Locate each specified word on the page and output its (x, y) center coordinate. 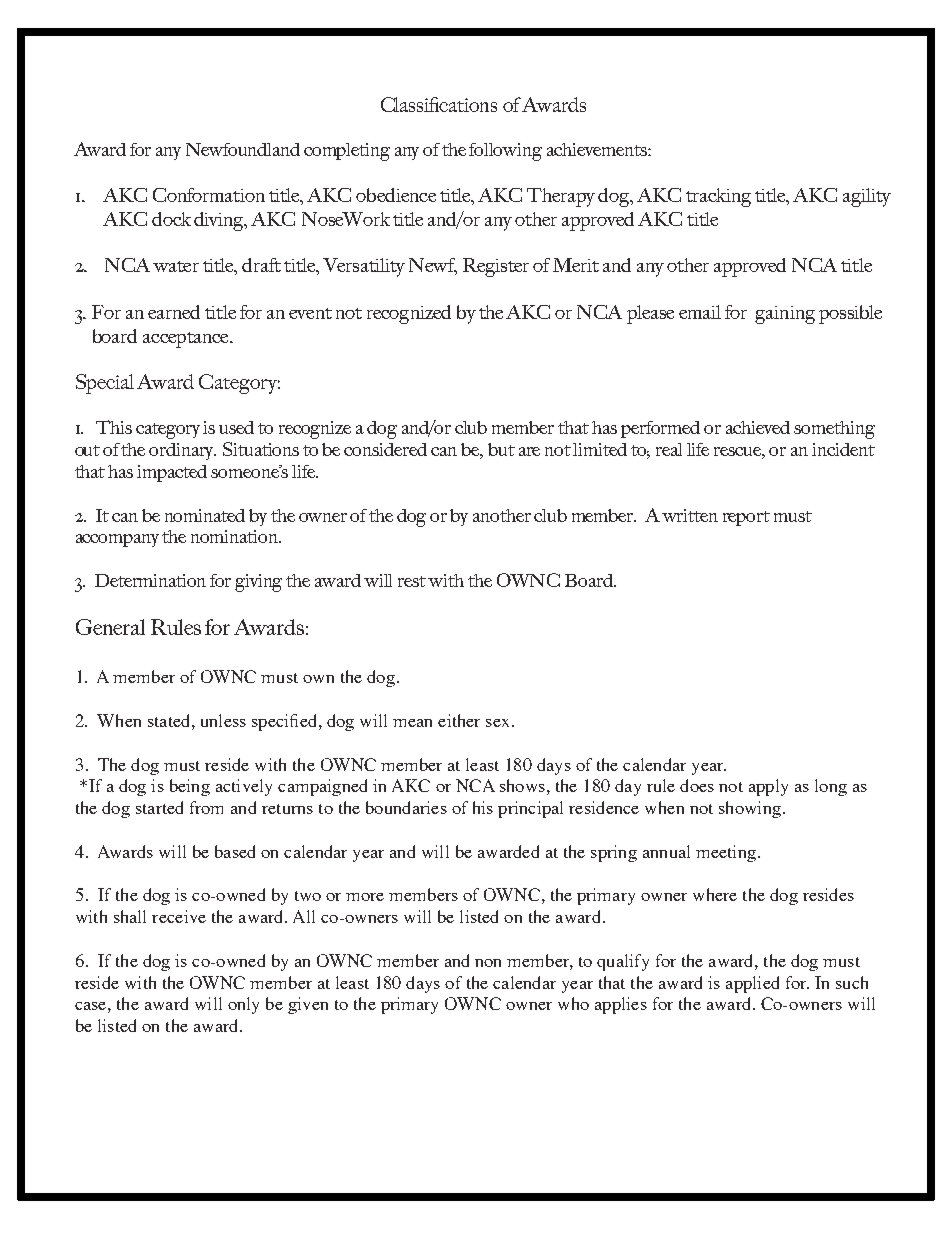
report (746, 518)
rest (412, 581)
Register (496, 267)
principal (530, 809)
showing (750, 809)
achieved (758, 427)
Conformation (209, 195)
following (505, 152)
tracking (718, 197)
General (110, 627)
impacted (172, 473)
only (243, 1005)
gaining (785, 315)
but (501, 449)
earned (174, 312)
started (159, 807)
